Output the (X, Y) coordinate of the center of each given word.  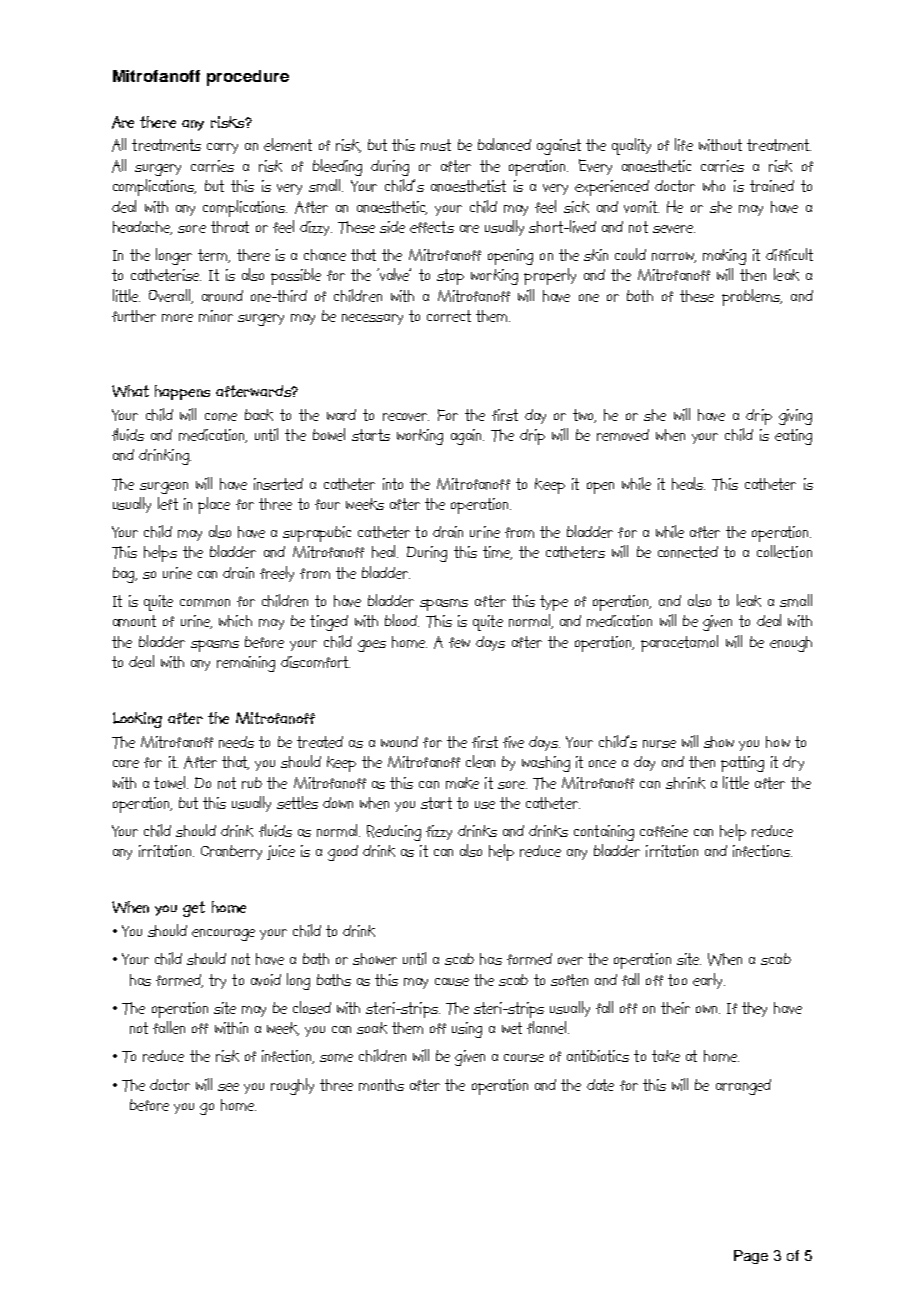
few (459, 642)
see (228, 1087)
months (381, 1085)
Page (751, 1257)
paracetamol (679, 643)
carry (222, 148)
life (684, 144)
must (436, 145)
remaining (246, 664)
